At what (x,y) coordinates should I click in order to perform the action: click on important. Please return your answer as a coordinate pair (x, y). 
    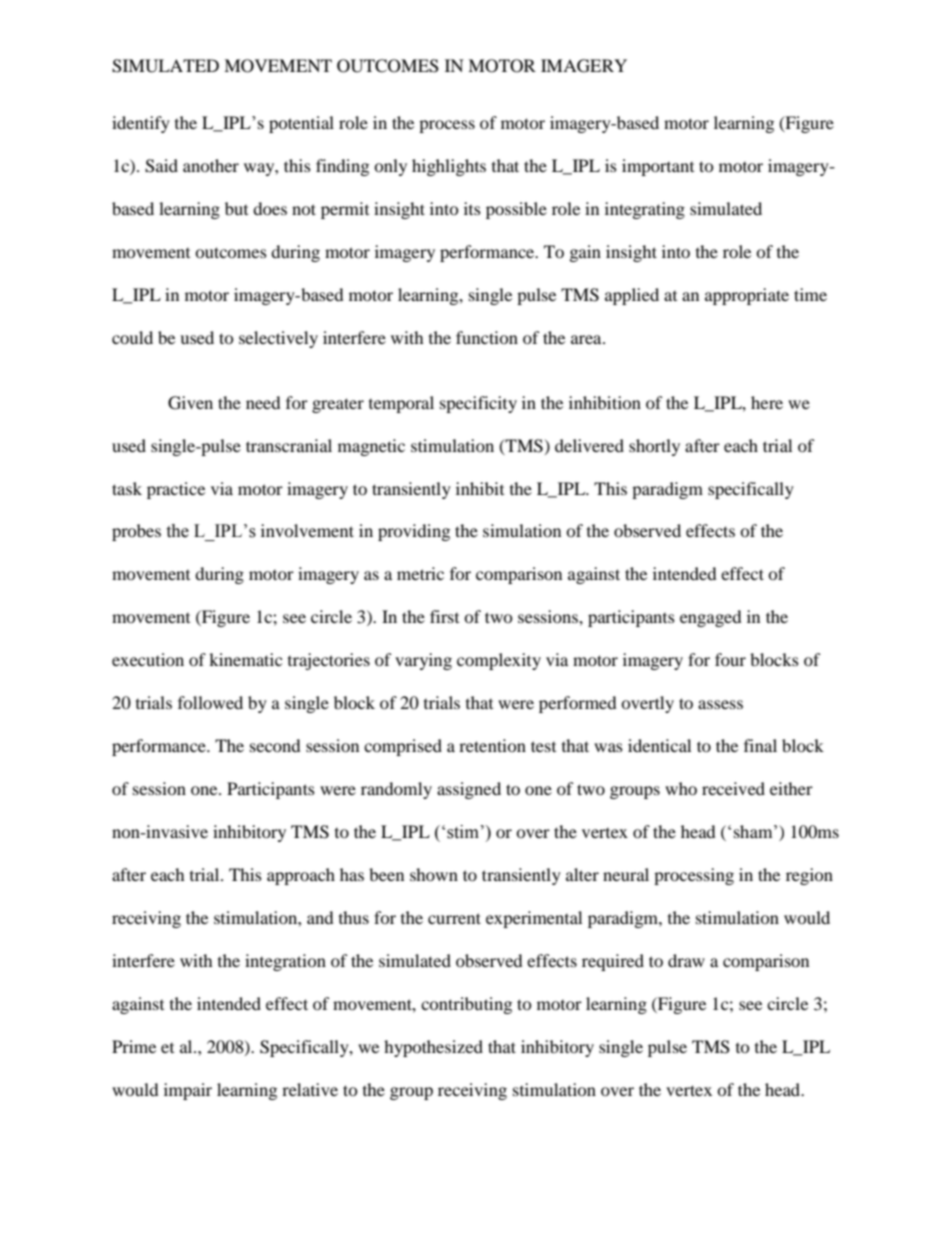
    Looking at the image, I should click on (658, 167).
